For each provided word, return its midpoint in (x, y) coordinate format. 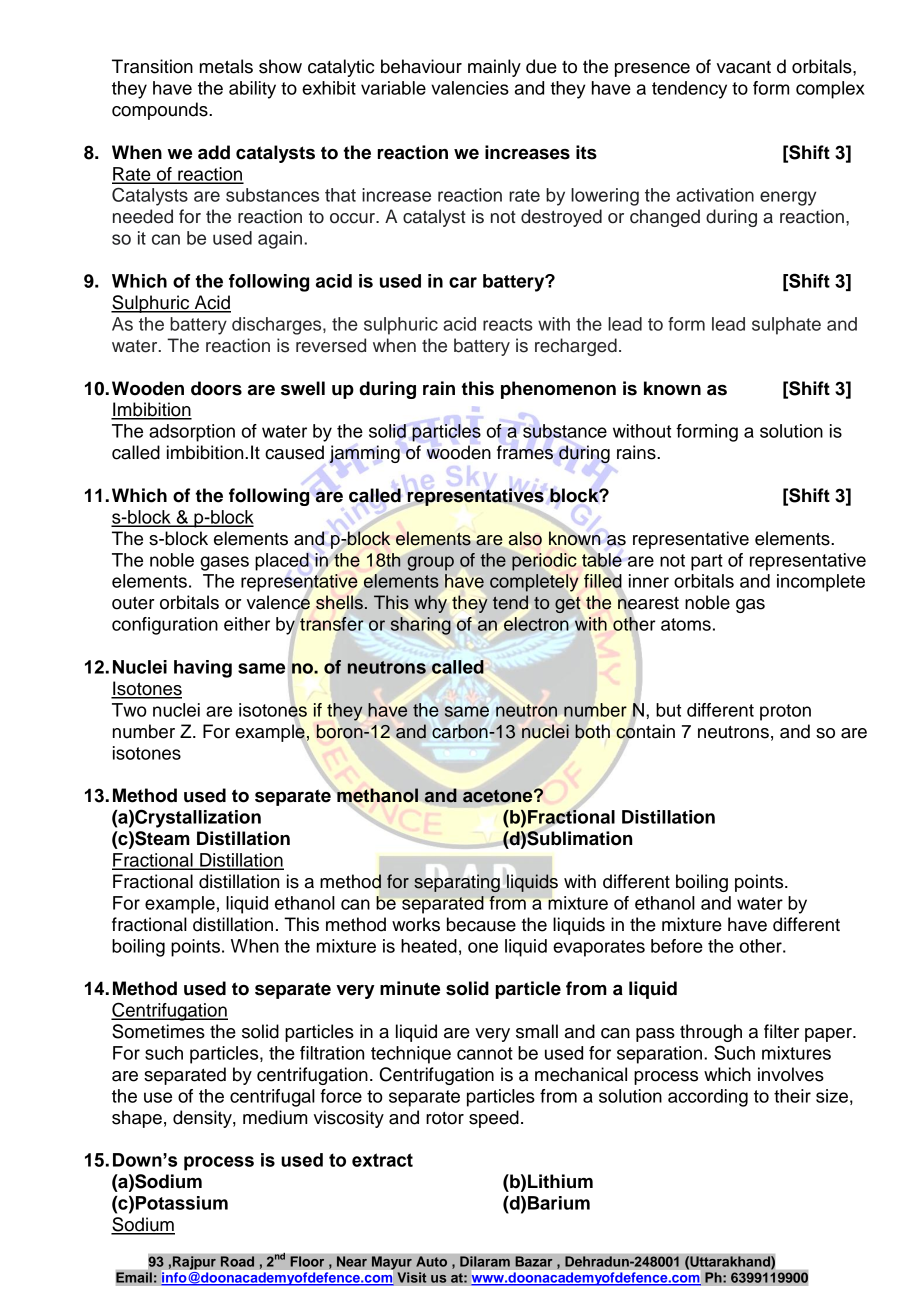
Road (237, 1261)
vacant (744, 67)
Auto (431, 1261)
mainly (494, 68)
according (708, 1098)
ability (252, 90)
